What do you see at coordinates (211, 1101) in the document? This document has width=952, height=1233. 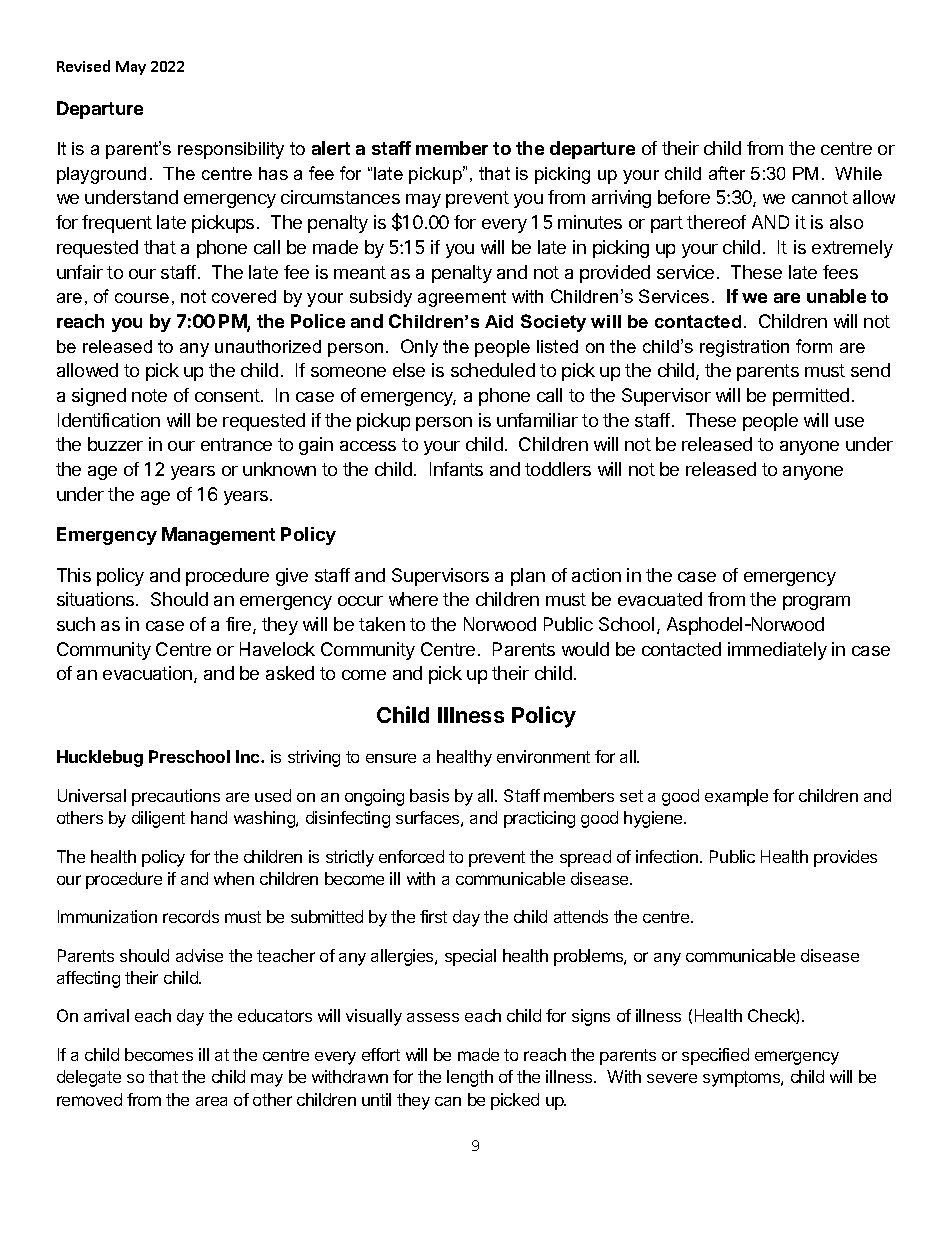 I see `area` at bounding box center [211, 1101].
